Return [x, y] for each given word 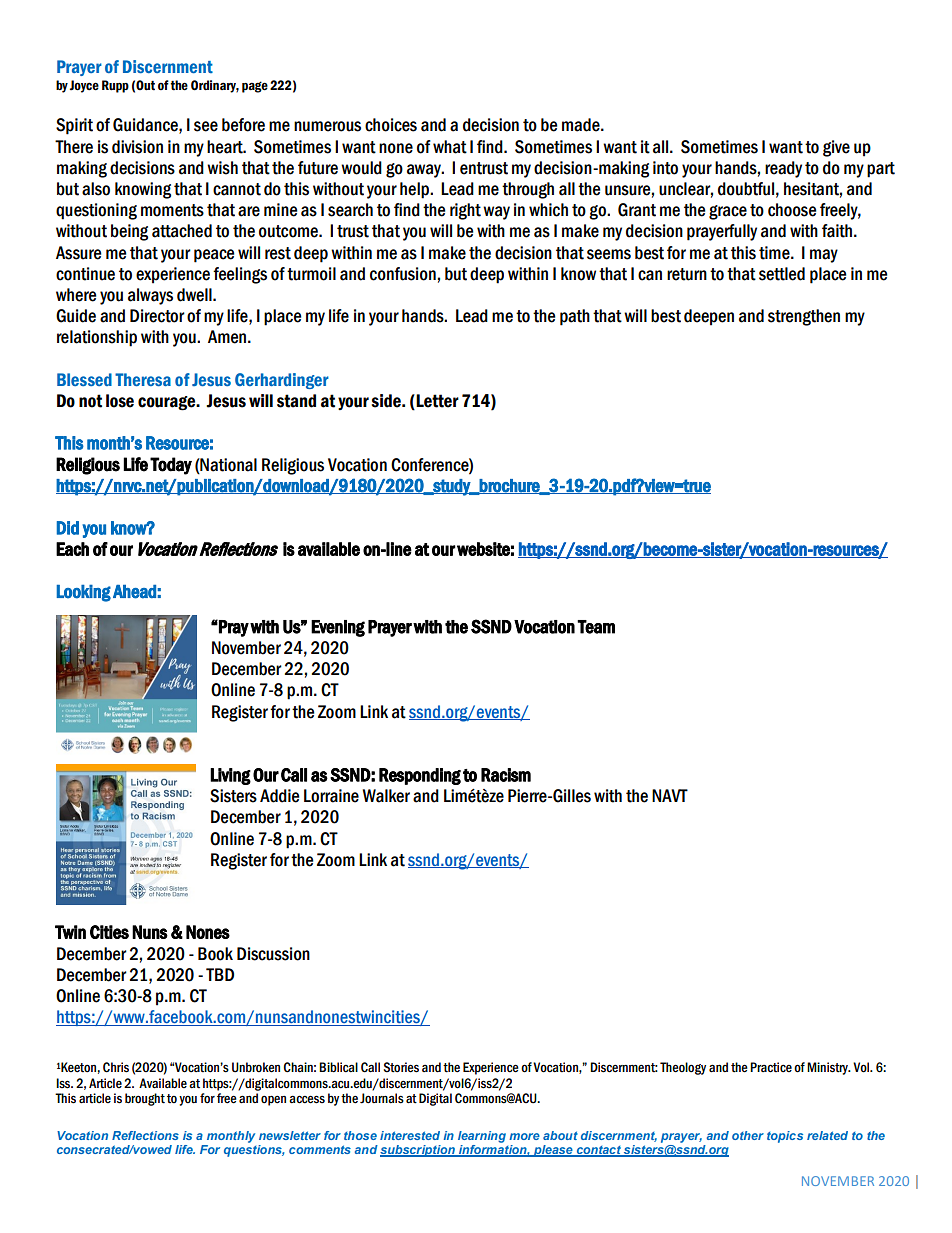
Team [596, 627]
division [137, 147]
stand [296, 401]
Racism [506, 775]
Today [171, 466]
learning [482, 1137]
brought [145, 1099]
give [836, 148]
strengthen [804, 317]
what [450, 147]
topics [785, 1137]
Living [230, 776]
